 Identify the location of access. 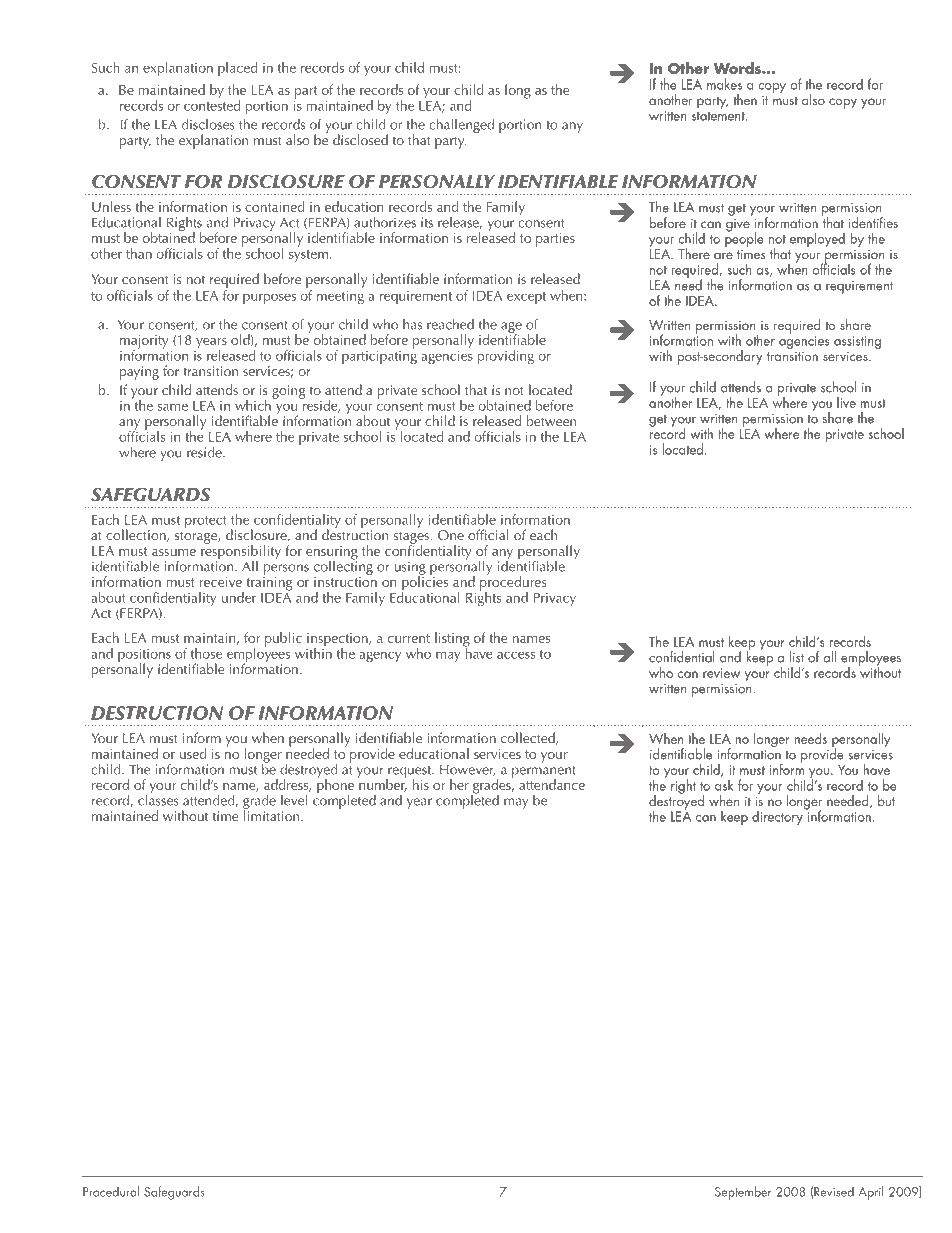
(516, 655).
